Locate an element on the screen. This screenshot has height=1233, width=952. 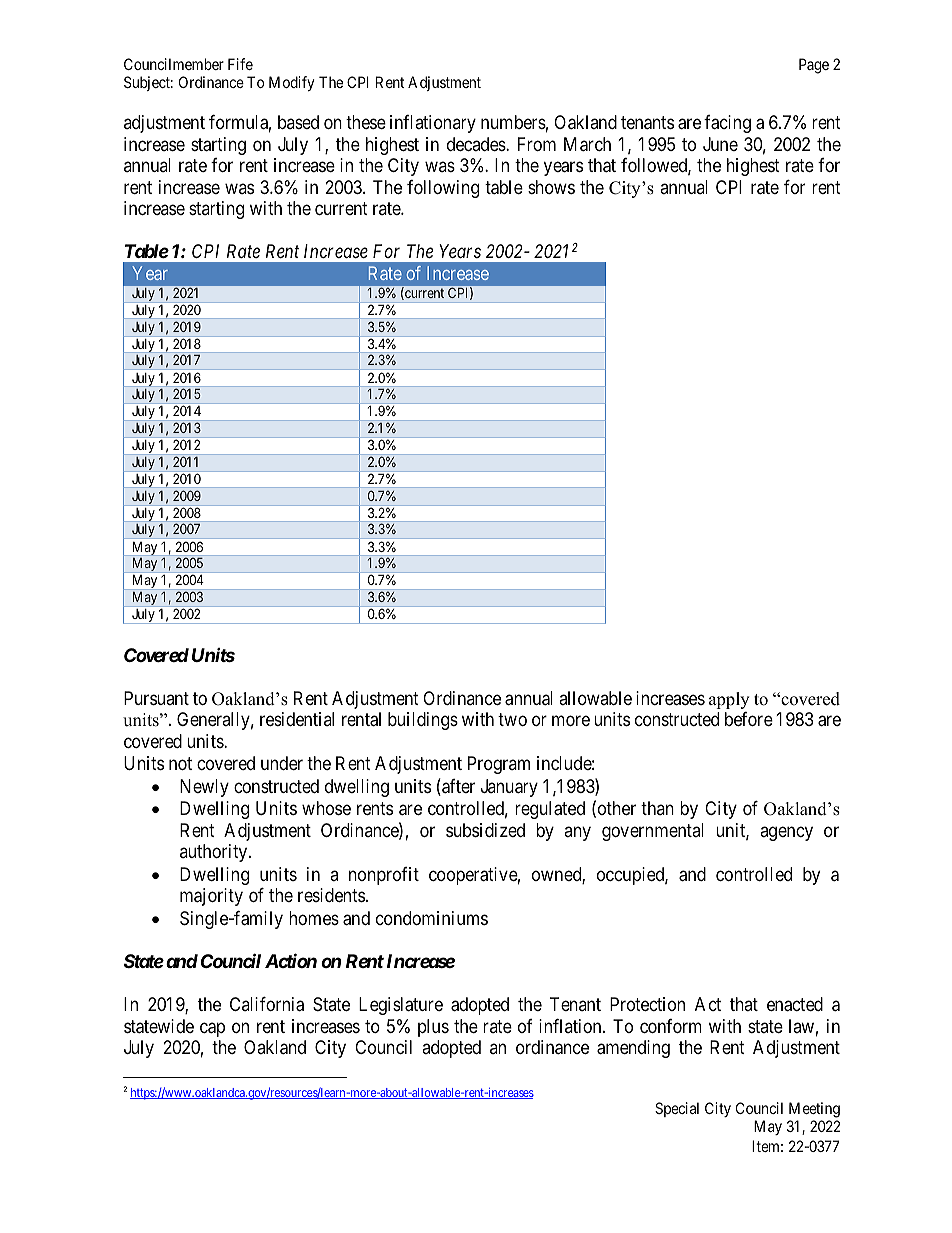
decades is located at coordinates (477, 144).
